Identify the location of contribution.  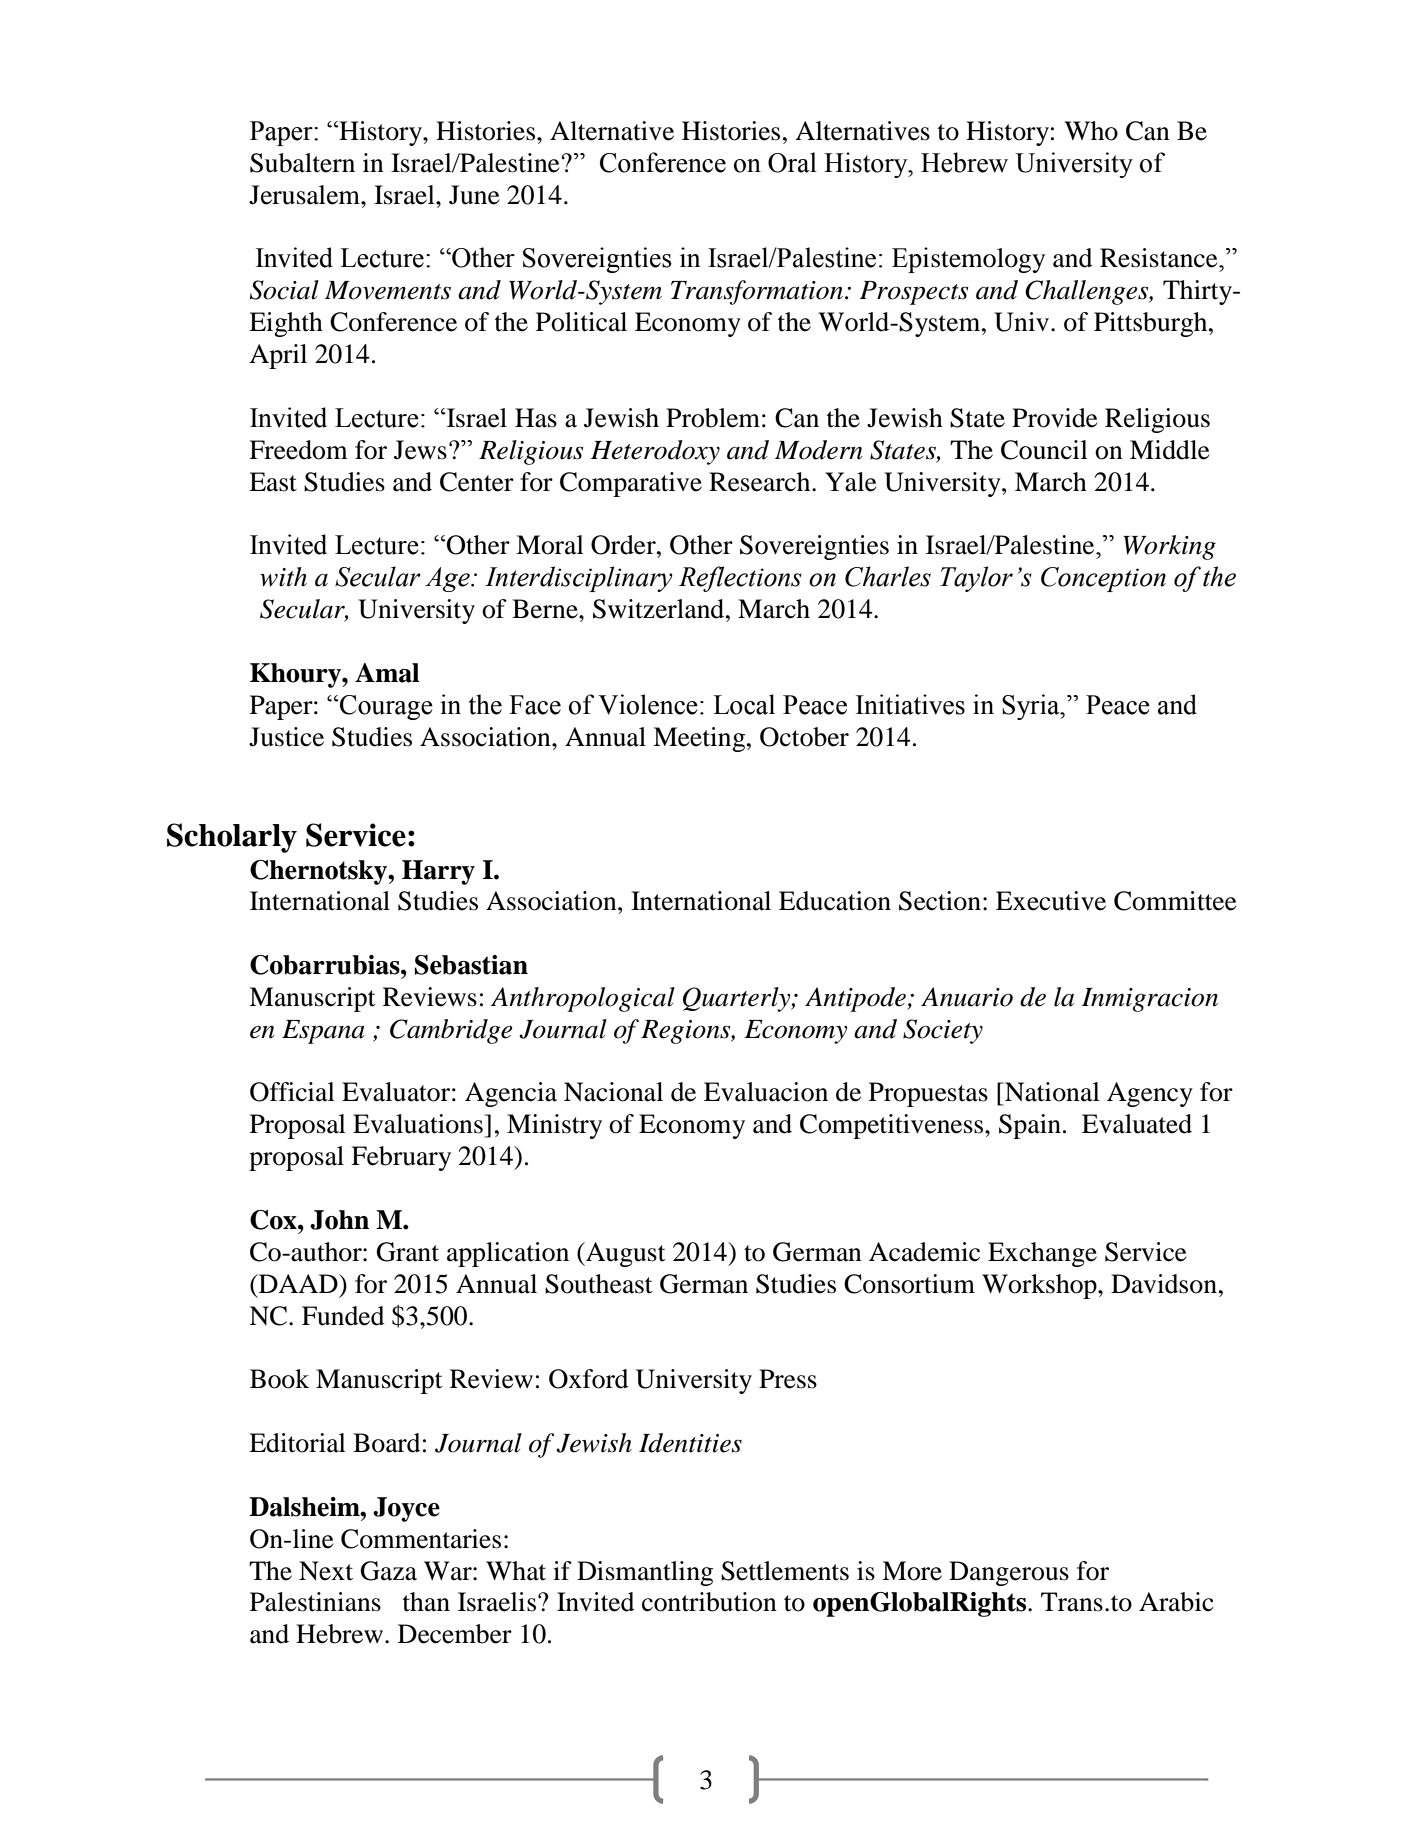
(709, 1602).
